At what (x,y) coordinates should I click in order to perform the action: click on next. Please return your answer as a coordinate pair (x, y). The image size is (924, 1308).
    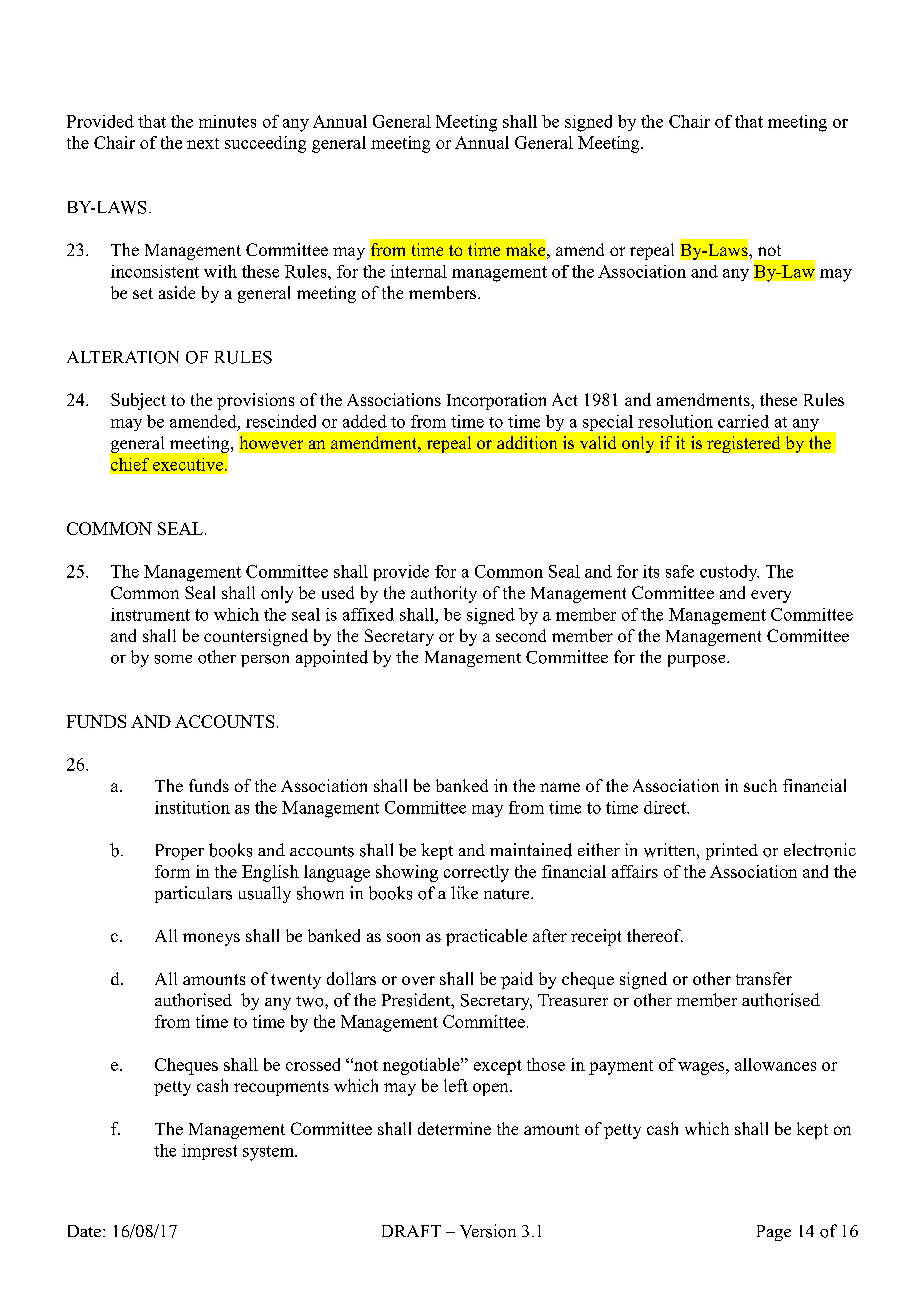
    Looking at the image, I should click on (203, 143).
